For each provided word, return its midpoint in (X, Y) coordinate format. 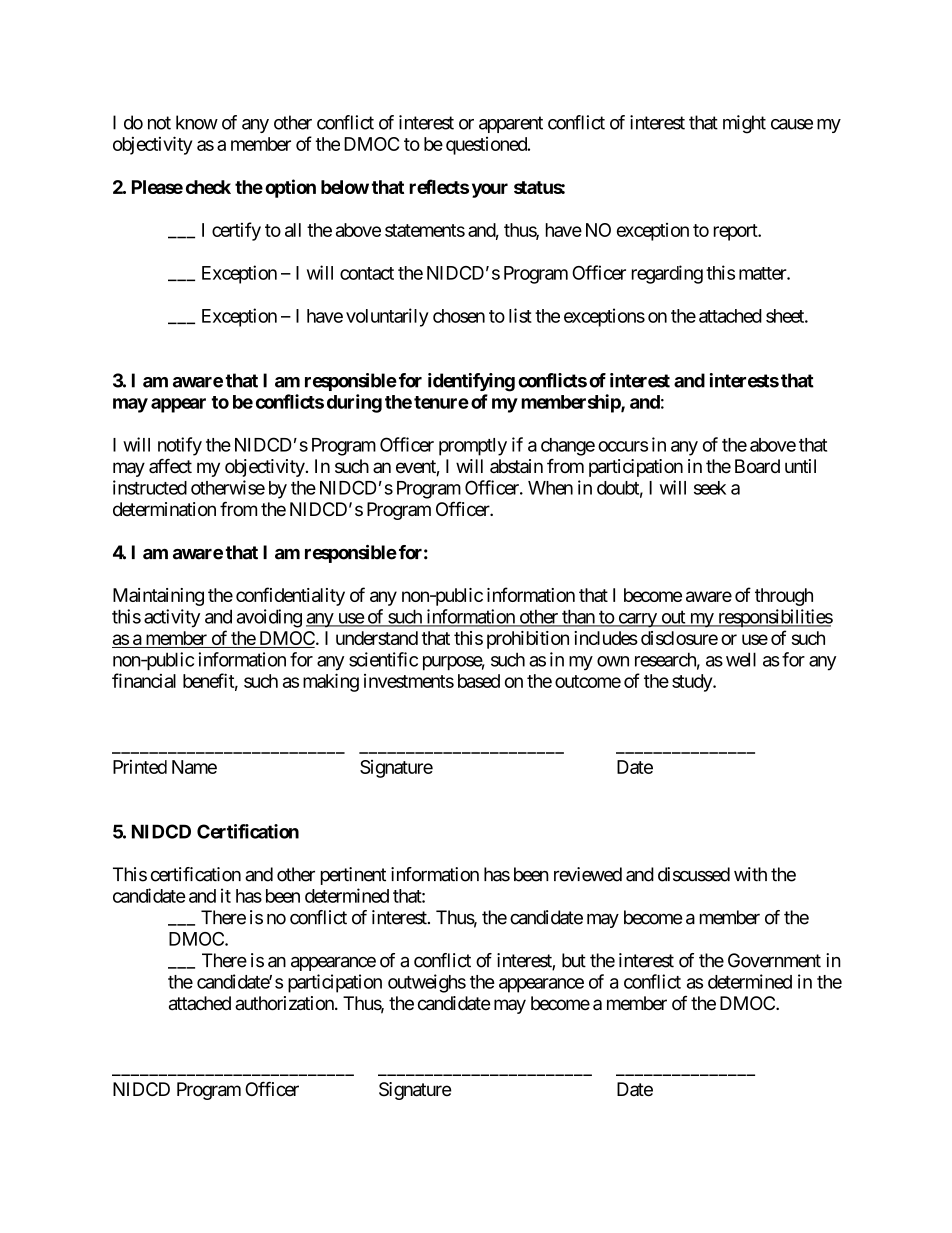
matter (763, 273)
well (741, 659)
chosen (459, 316)
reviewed (588, 874)
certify (236, 231)
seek (710, 488)
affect (170, 465)
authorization (285, 1003)
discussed (694, 874)
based (479, 681)
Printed (140, 767)
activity (172, 618)
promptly (473, 447)
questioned (487, 146)
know (197, 122)
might (744, 124)
